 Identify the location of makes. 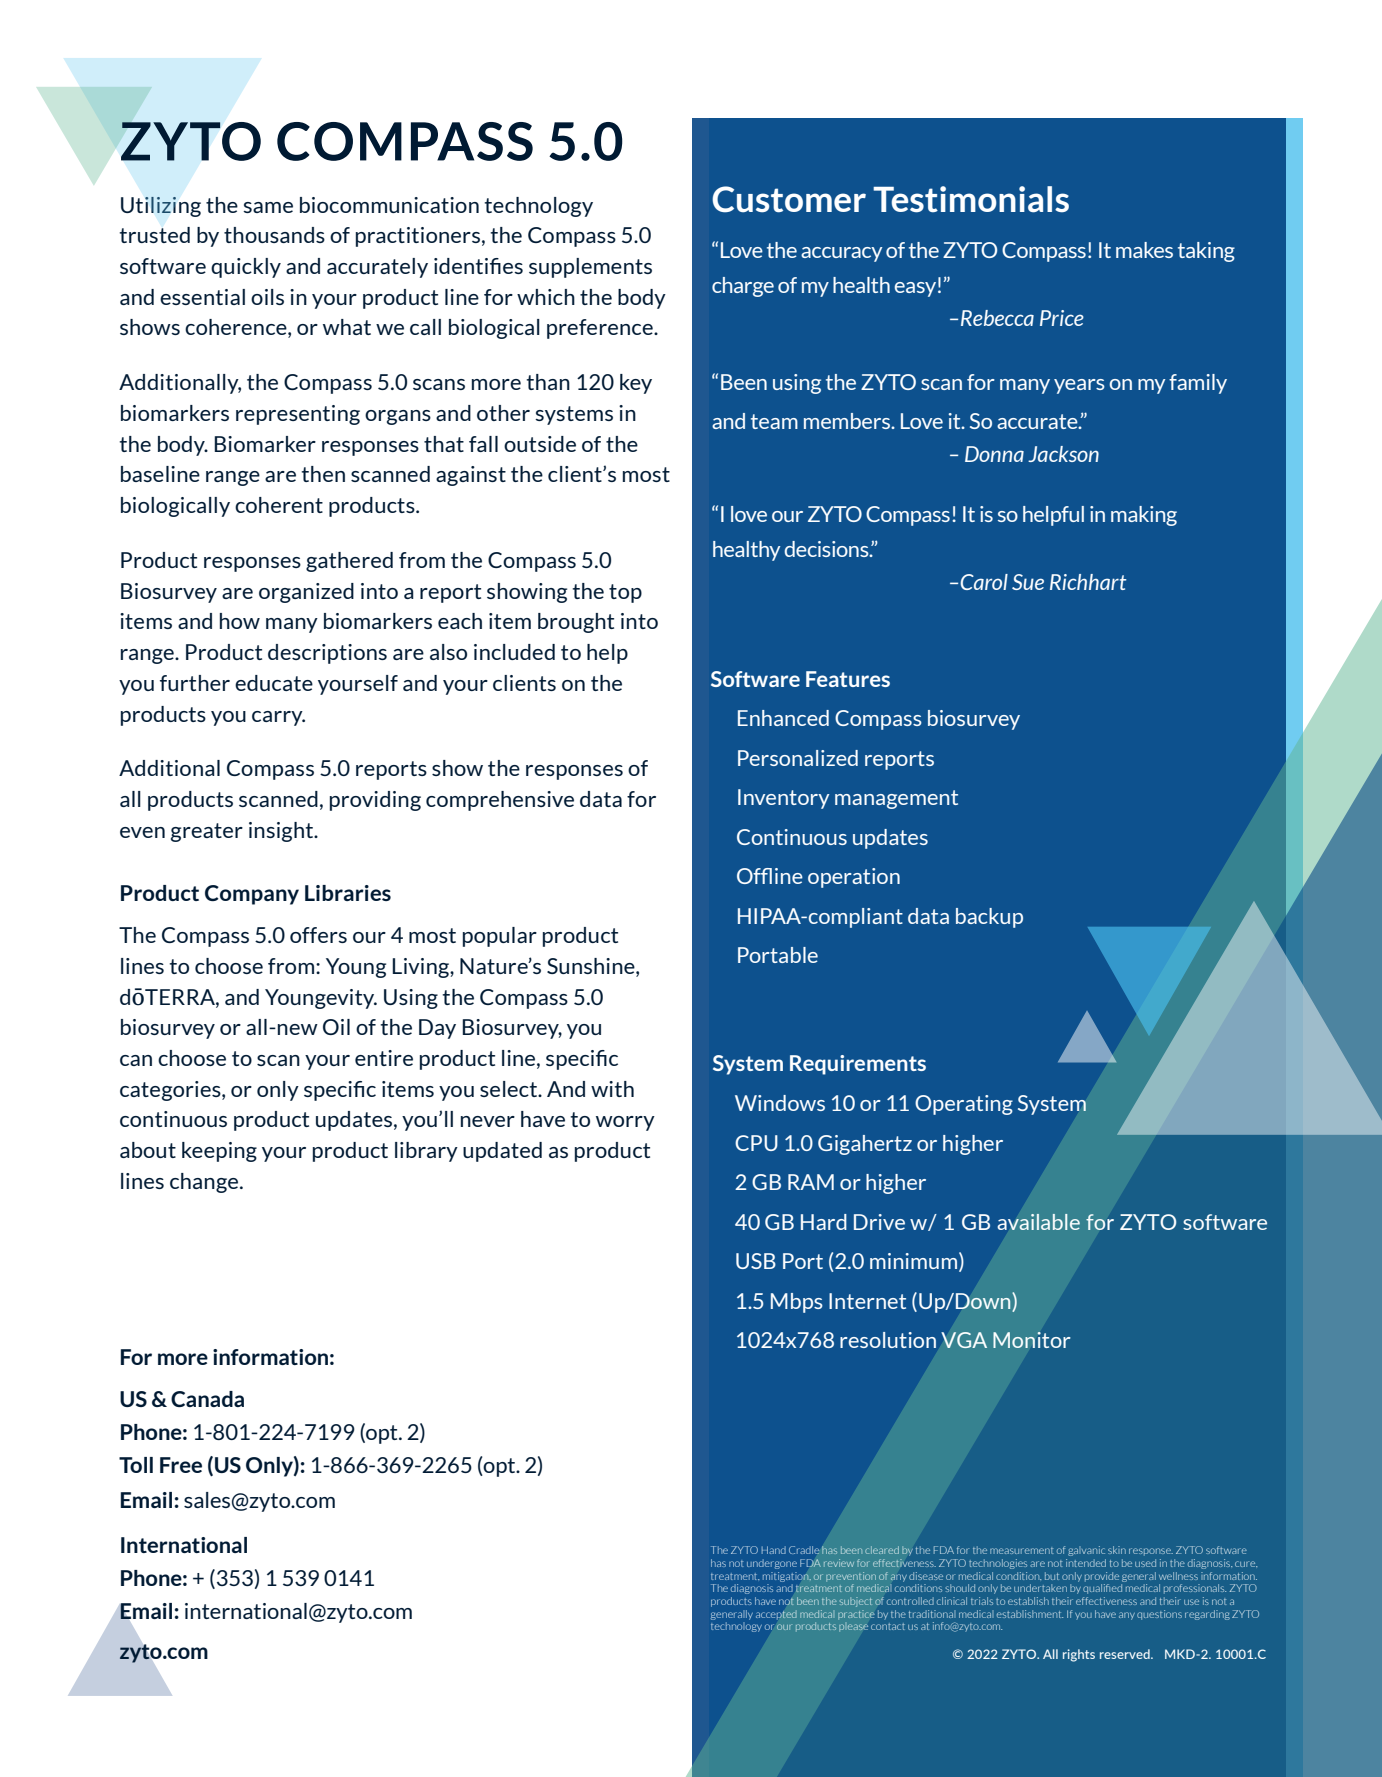
(1144, 250).
